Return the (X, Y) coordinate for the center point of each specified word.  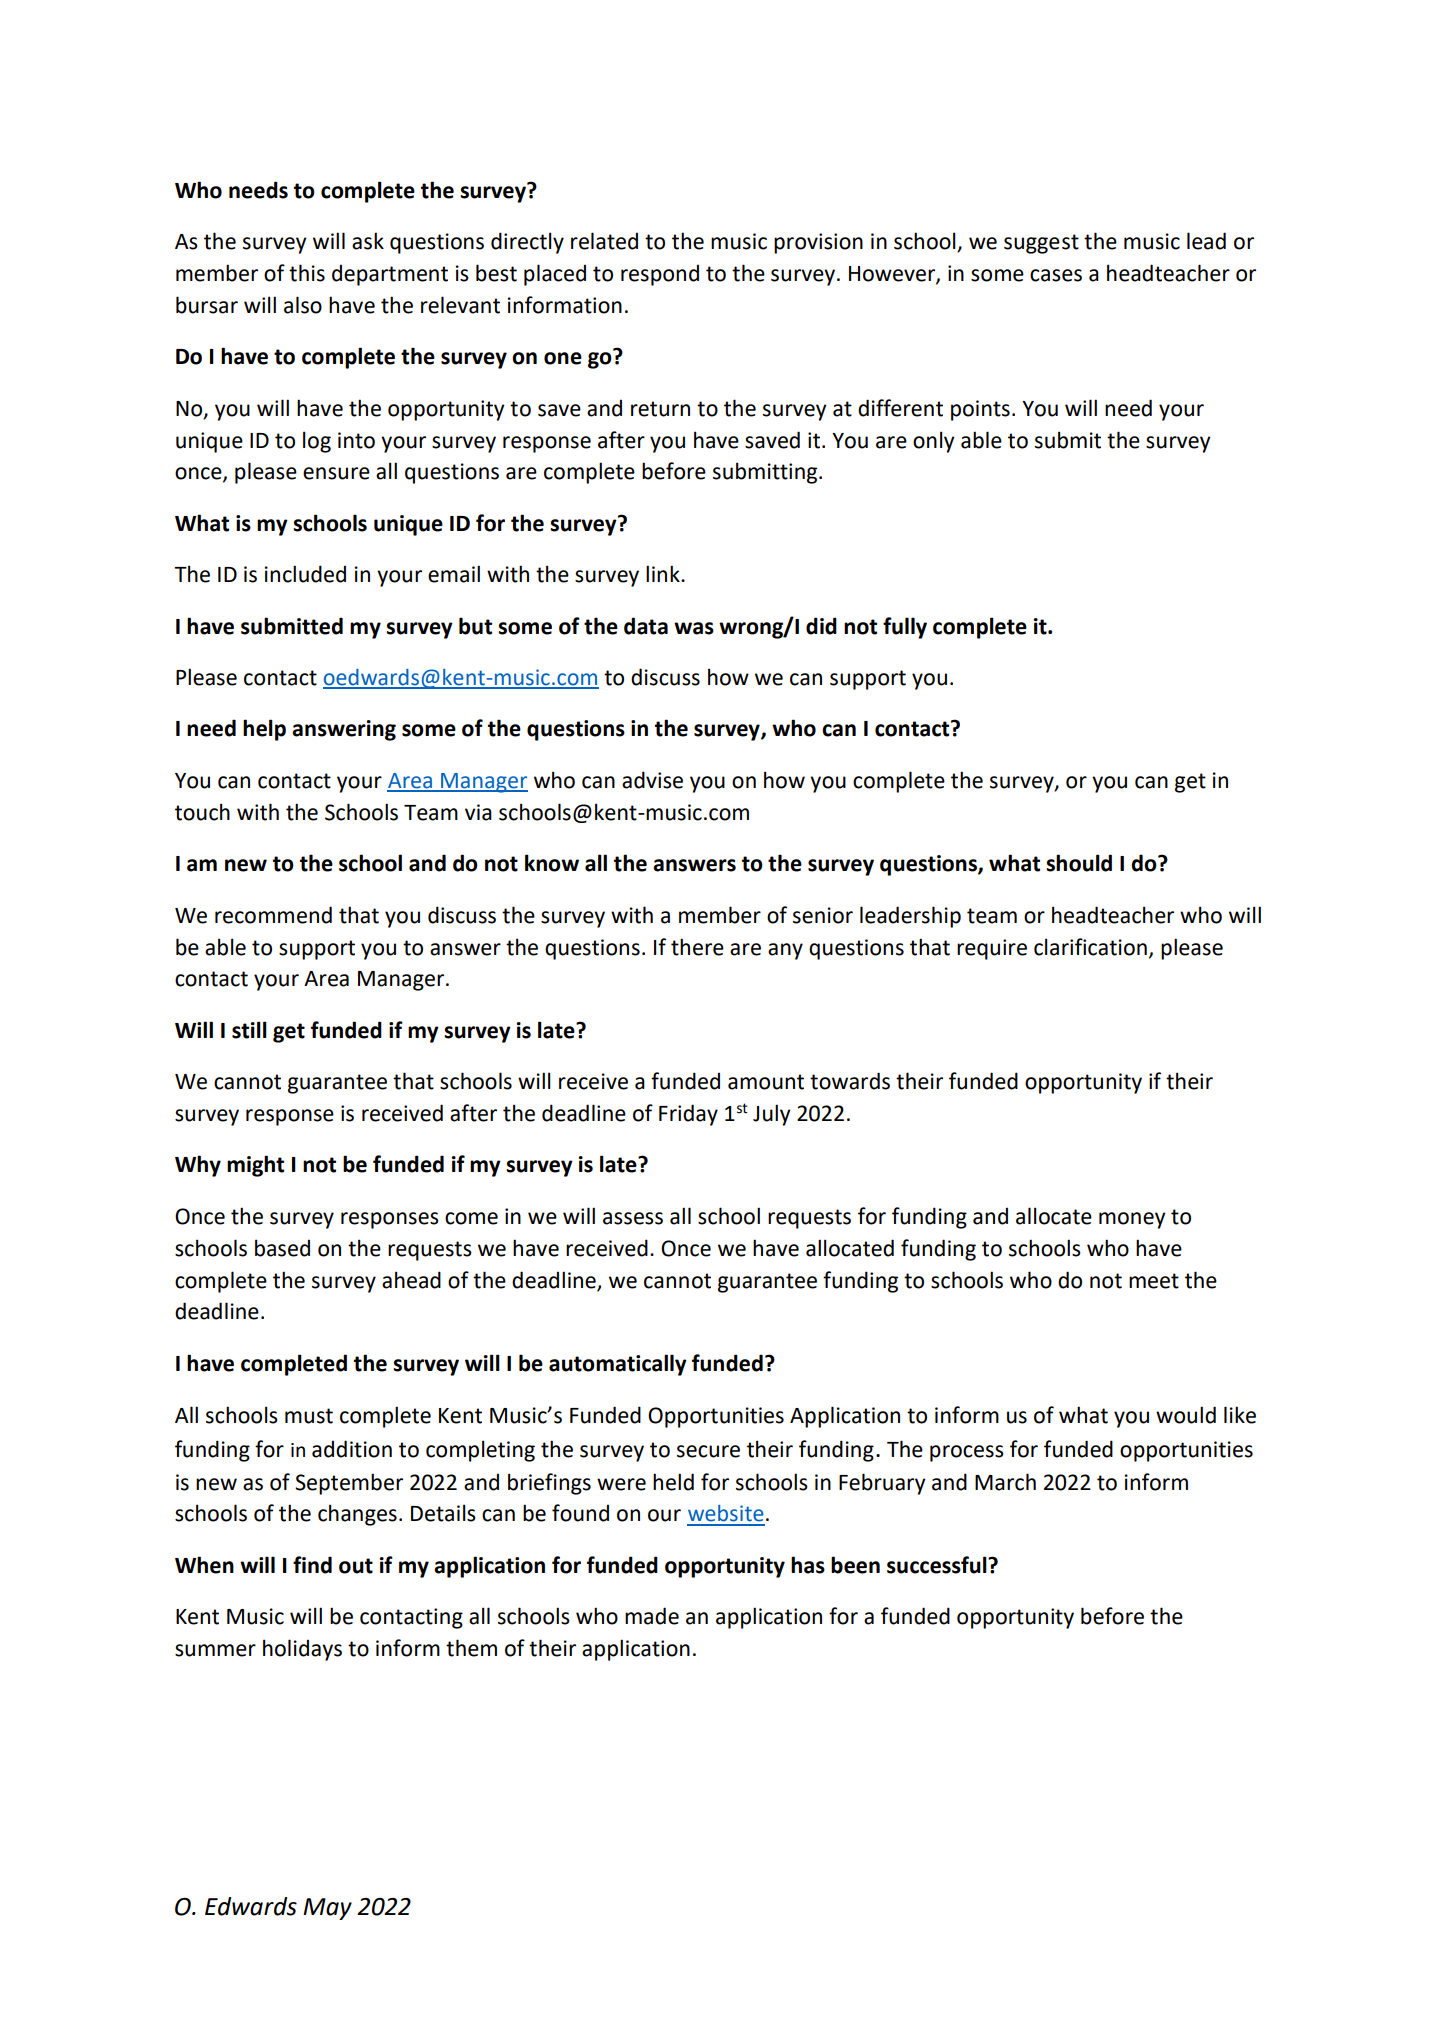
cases (1056, 275)
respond (660, 275)
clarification (1090, 947)
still (249, 1030)
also (303, 305)
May (327, 1909)
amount (766, 1082)
